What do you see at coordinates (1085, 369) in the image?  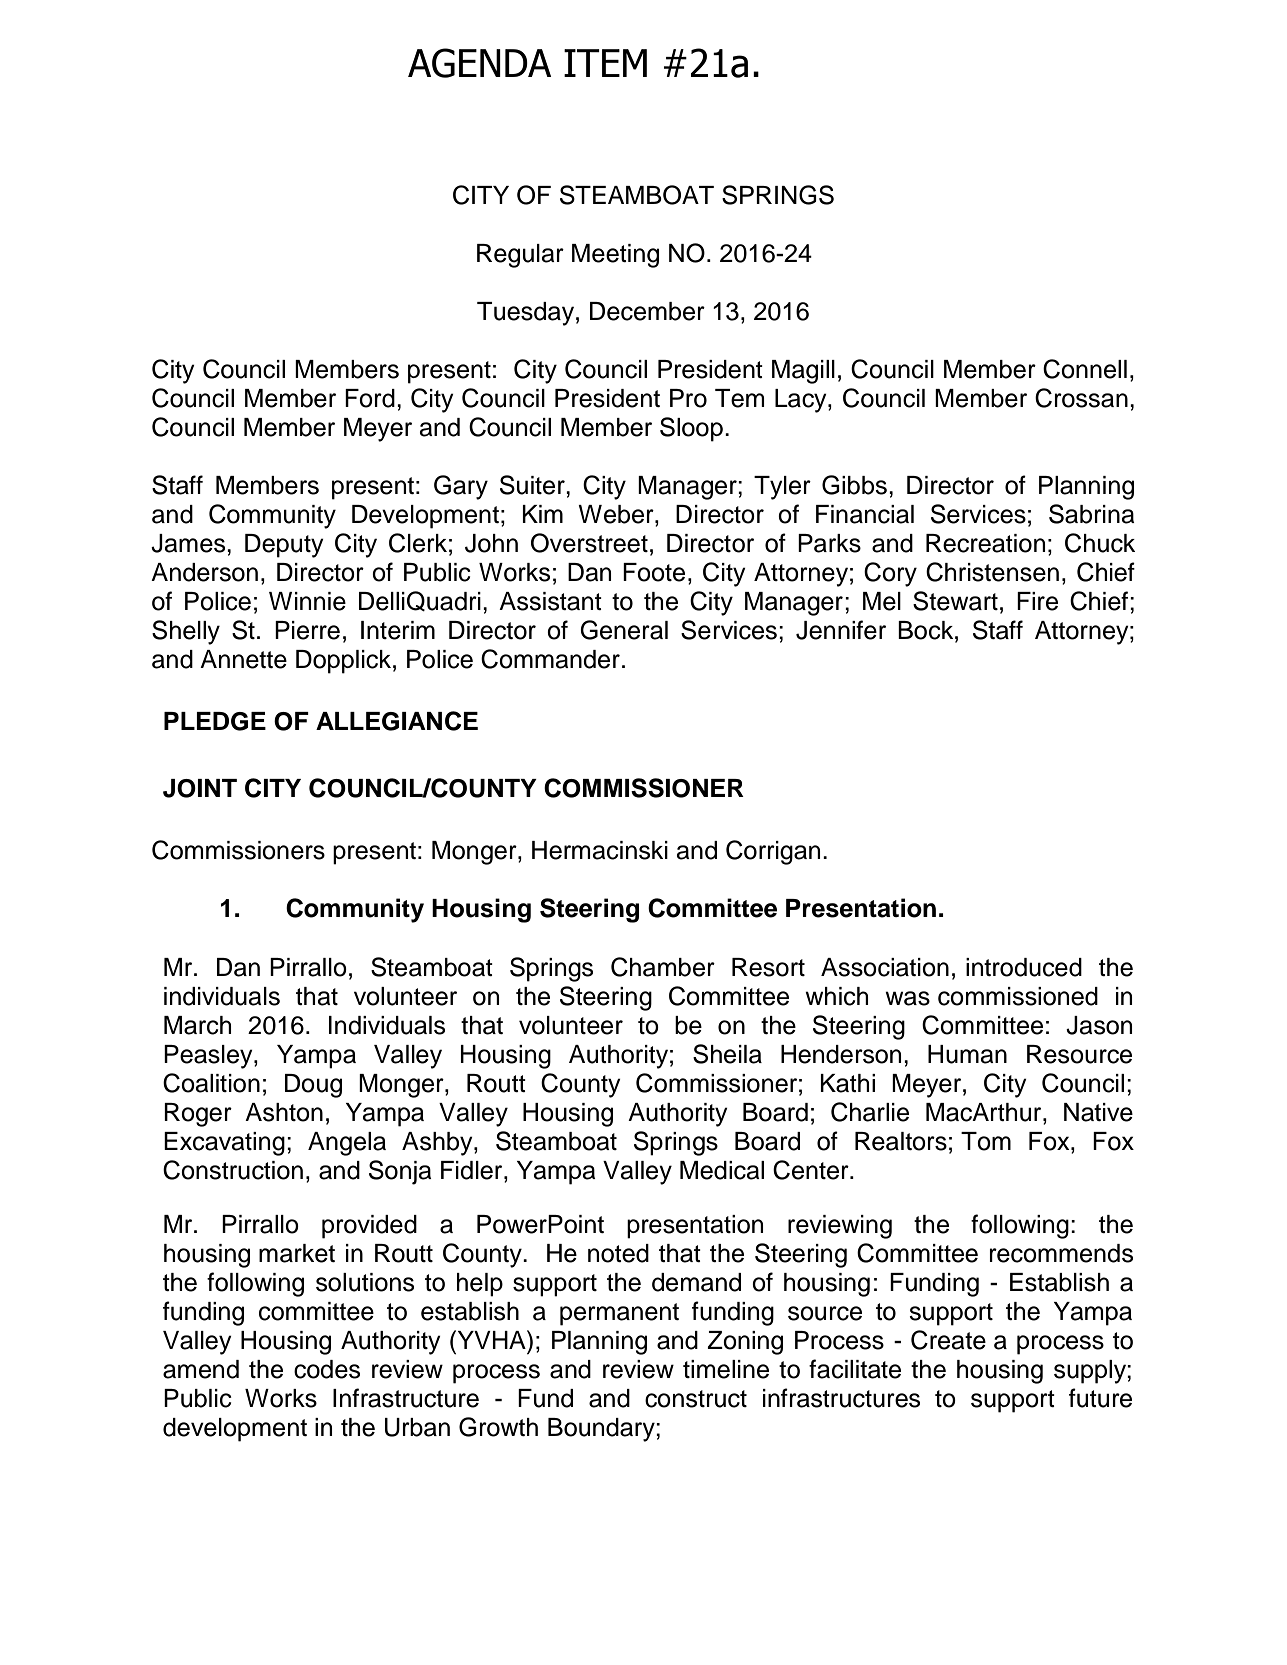 I see `Connell` at bounding box center [1085, 369].
